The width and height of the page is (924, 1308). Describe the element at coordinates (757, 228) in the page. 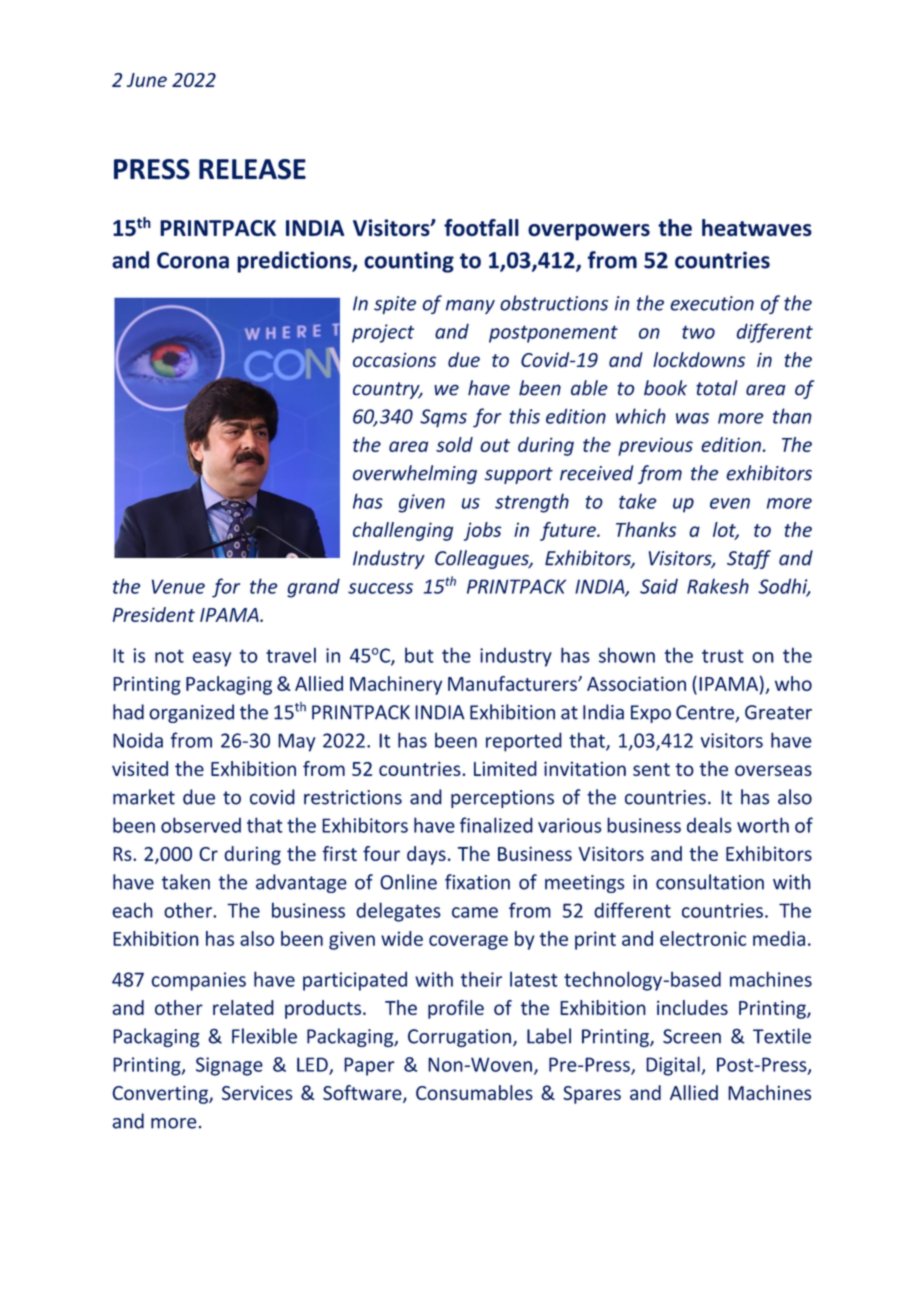

I see `heatwaves` at that location.
